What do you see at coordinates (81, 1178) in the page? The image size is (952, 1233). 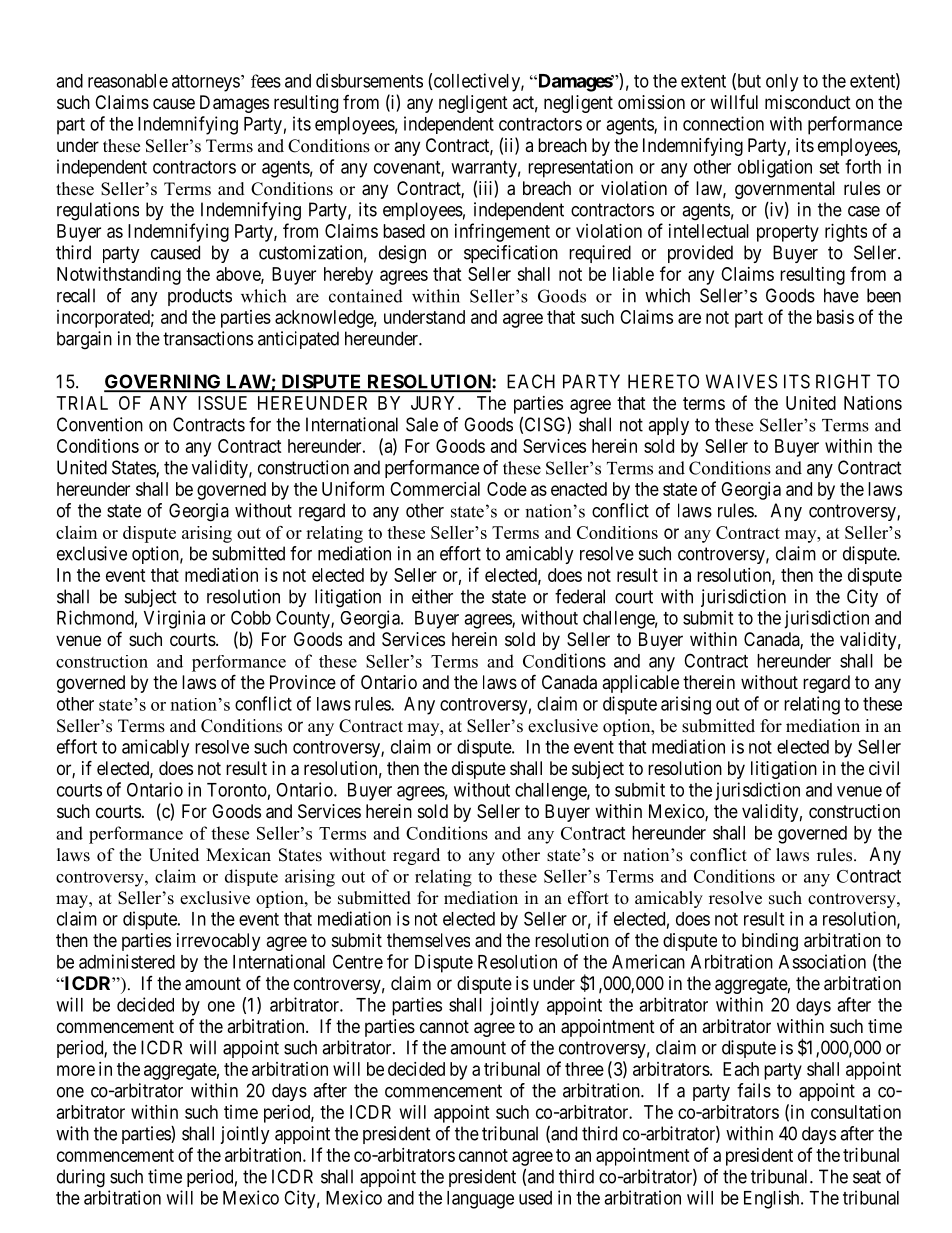 I see `during` at bounding box center [81, 1178].
